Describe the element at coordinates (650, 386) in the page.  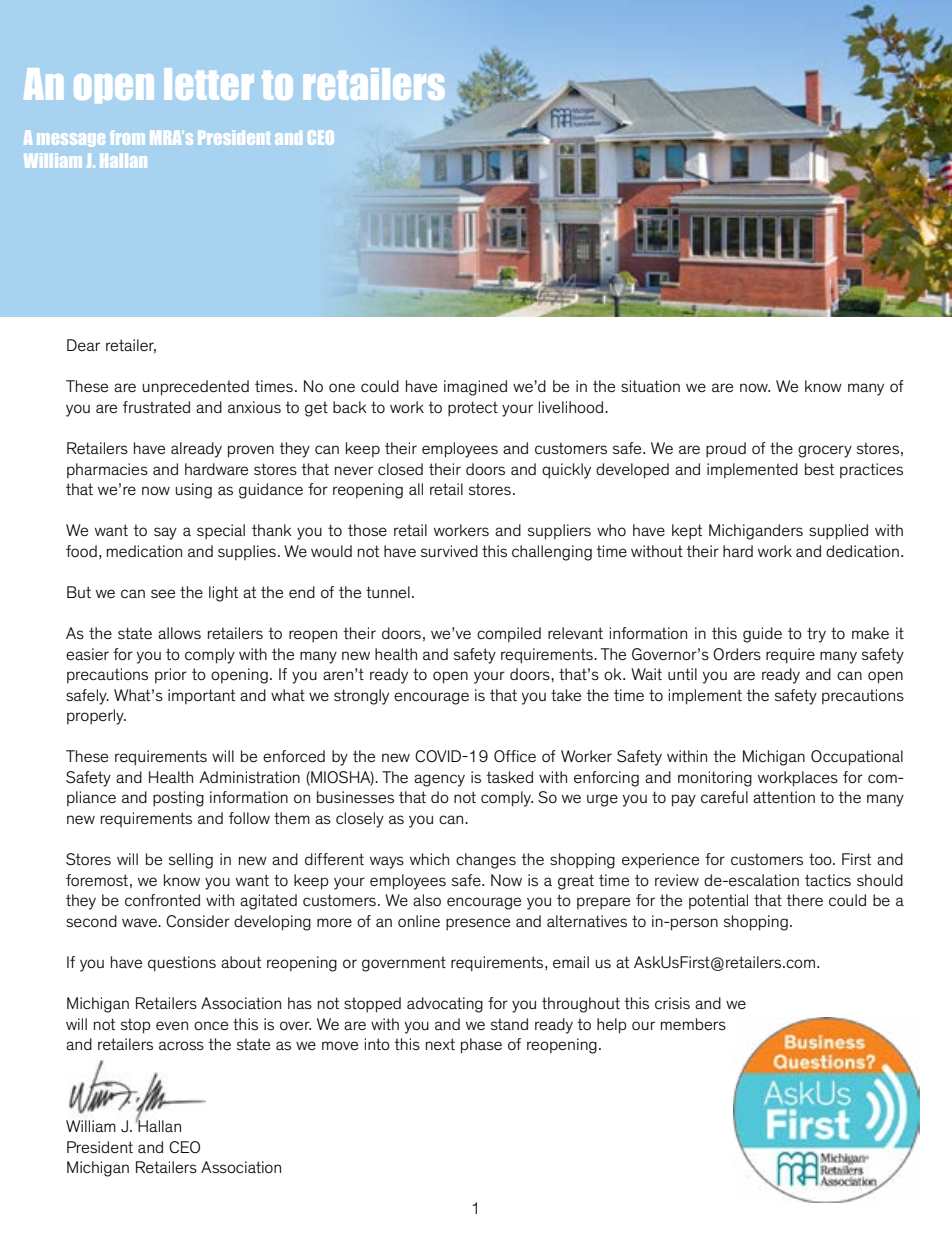
I see `situation` at that location.
